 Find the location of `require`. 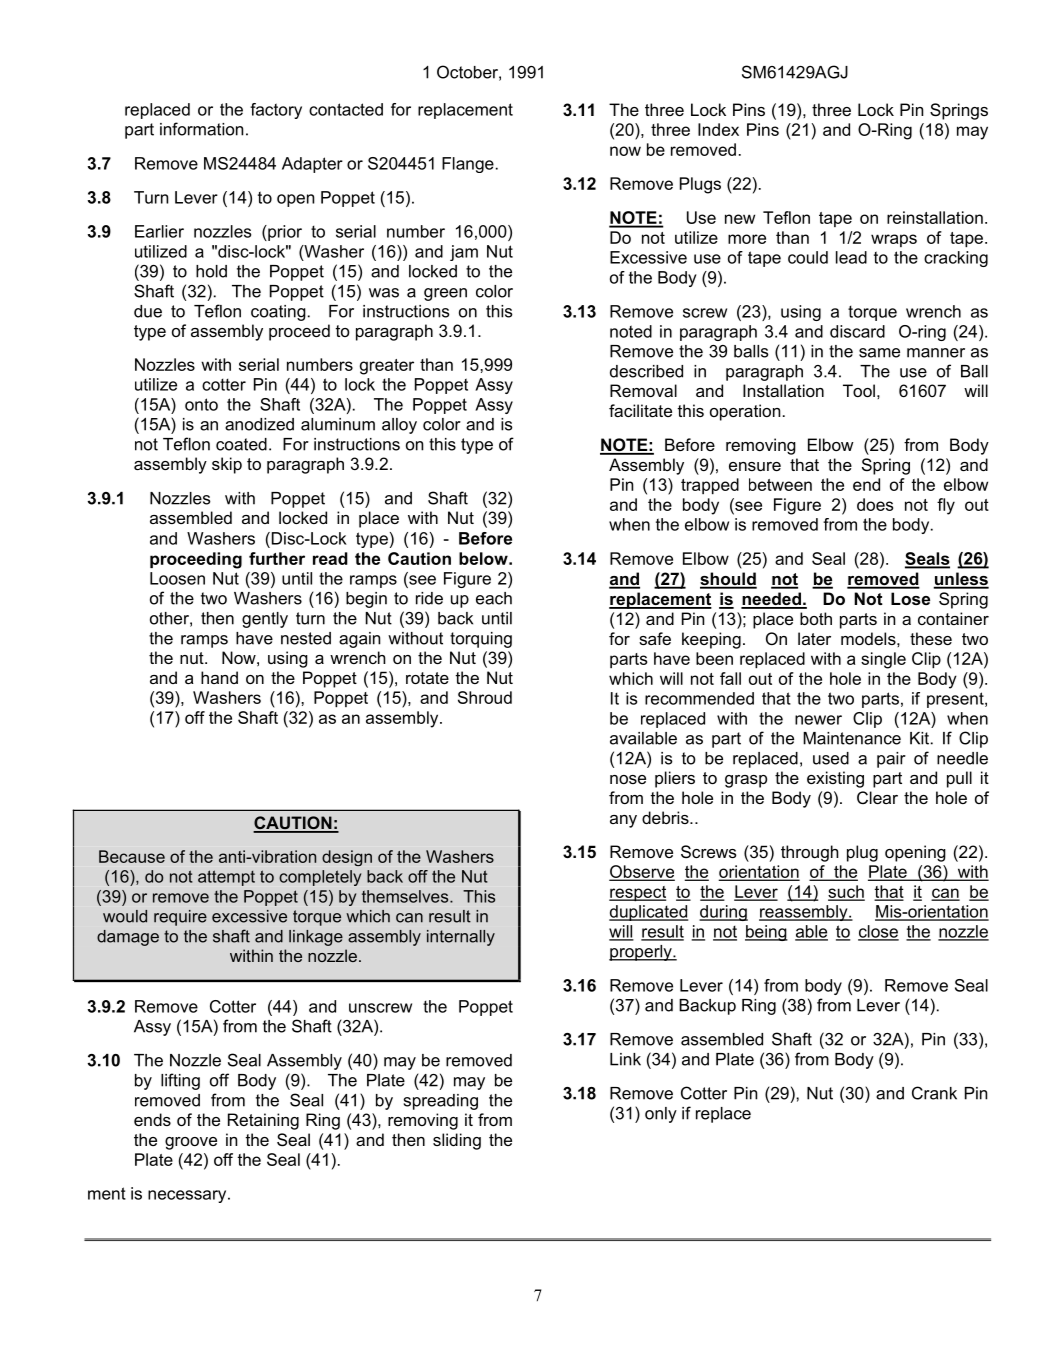

require is located at coordinates (180, 918).
